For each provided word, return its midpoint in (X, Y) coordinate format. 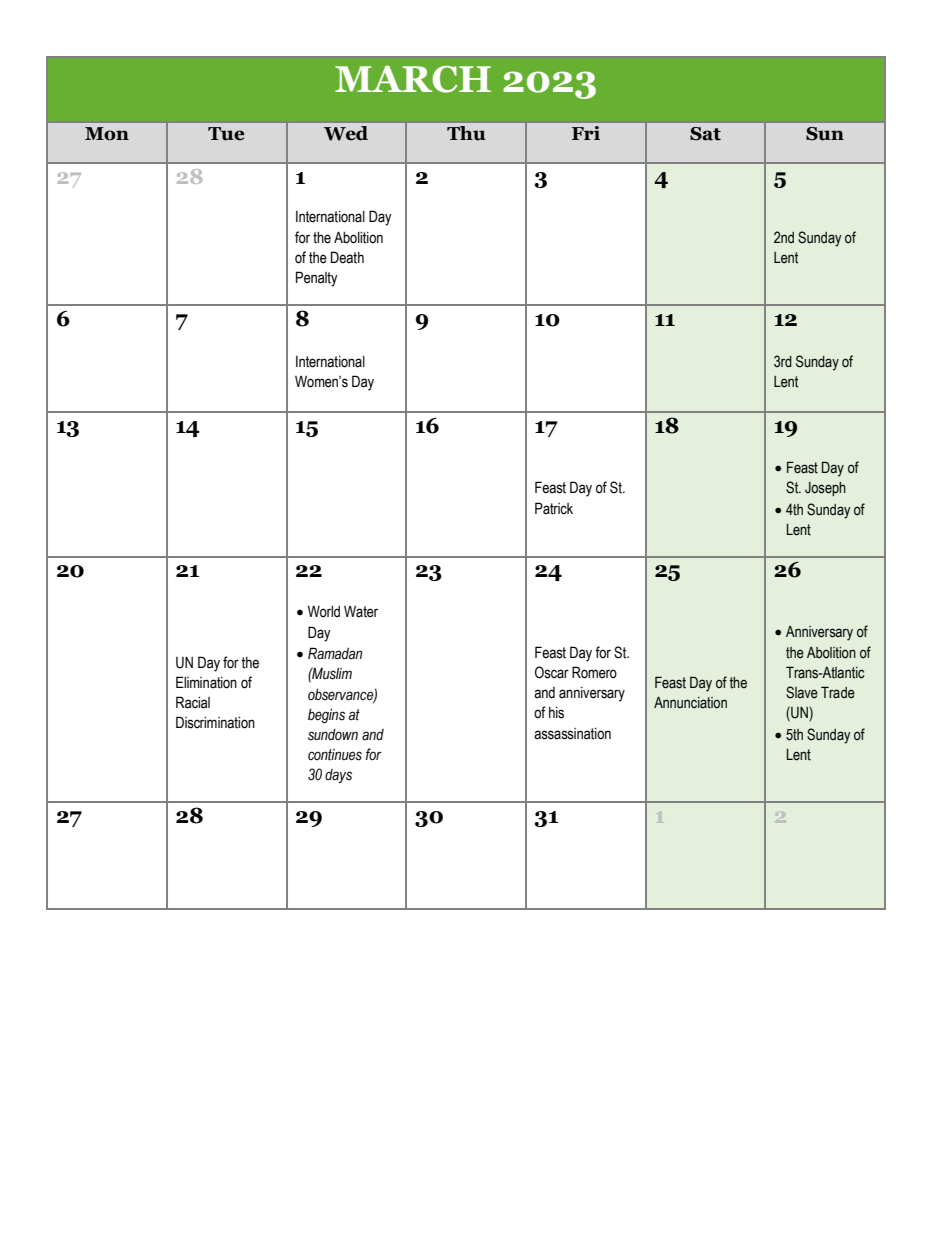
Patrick (554, 508)
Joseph (825, 489)
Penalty (317, 279)
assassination (572, 734)
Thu (466, 133)
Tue (226, 134)
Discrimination (215, 722)
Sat (705, 134)
